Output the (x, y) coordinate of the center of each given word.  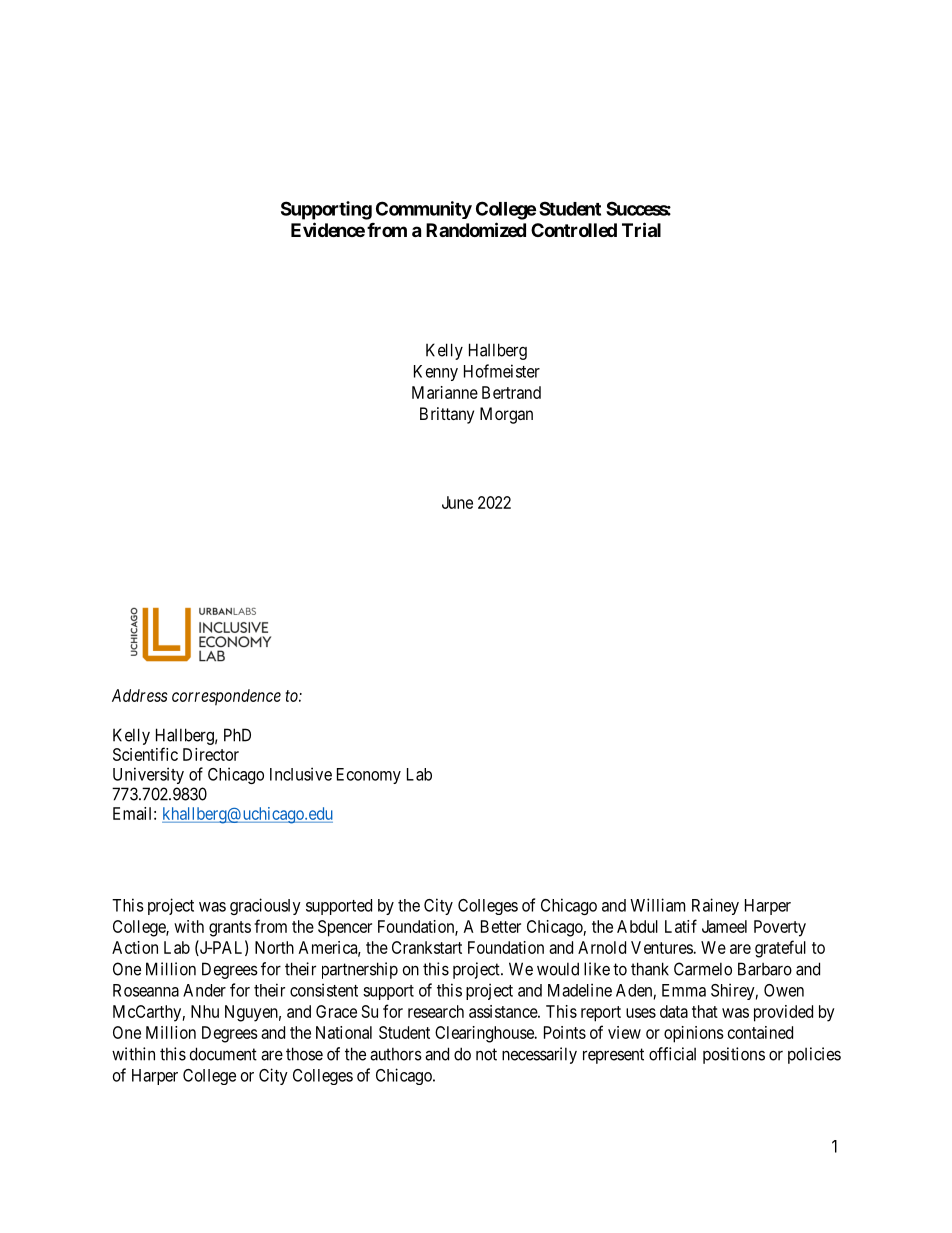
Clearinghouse (485, 1034)
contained (760, 1032)
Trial (641, 229)
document (223, 1054)
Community (424, 210)
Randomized (476, 229)
